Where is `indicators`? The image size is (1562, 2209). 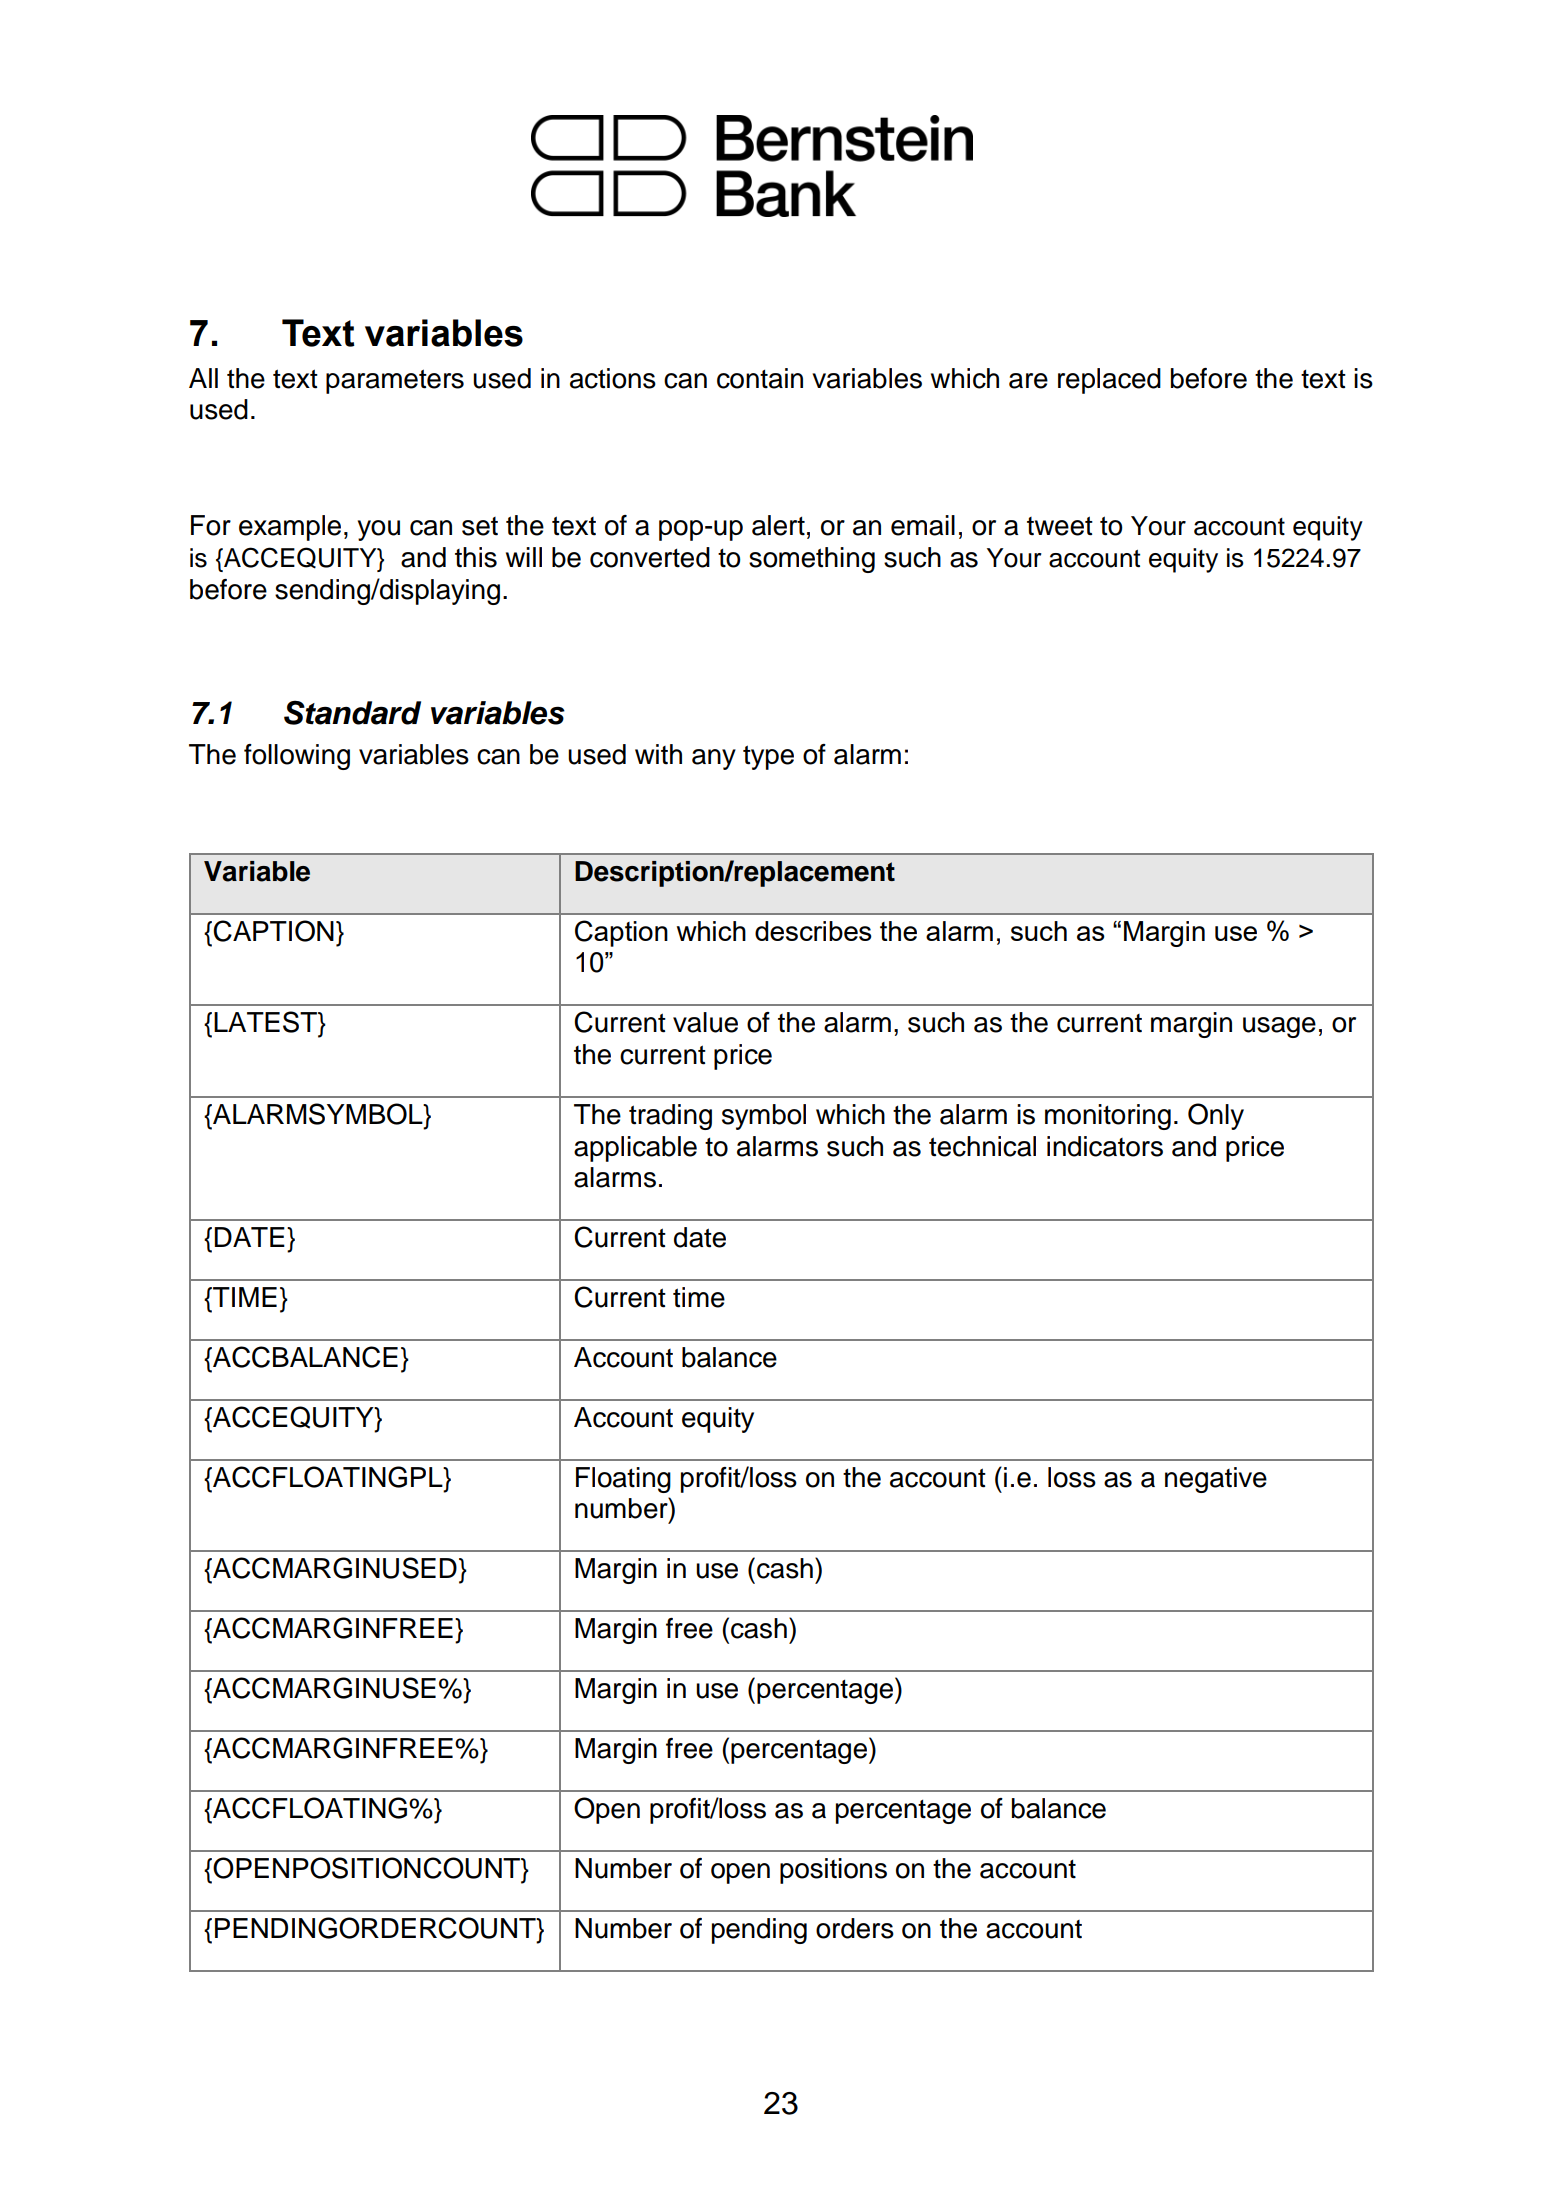 indicators is located at coordinates (1105, 1146).
